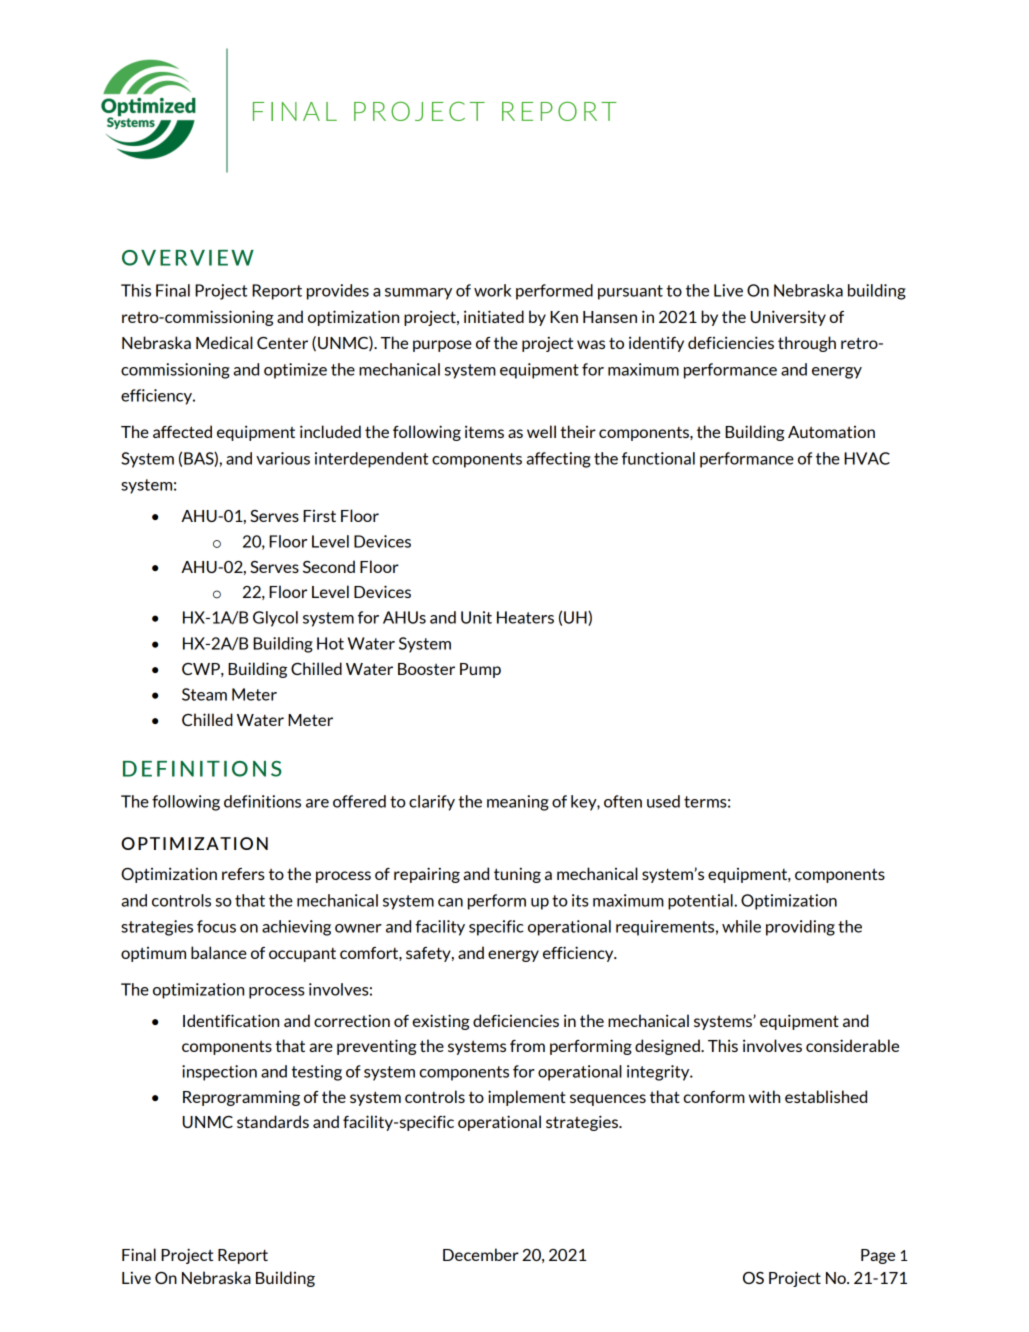 This image has width=1029, height=1332. What do you see at coordinates (231, 1020) in the image?
I see `Identification` at bounding box center [231, 1020].
